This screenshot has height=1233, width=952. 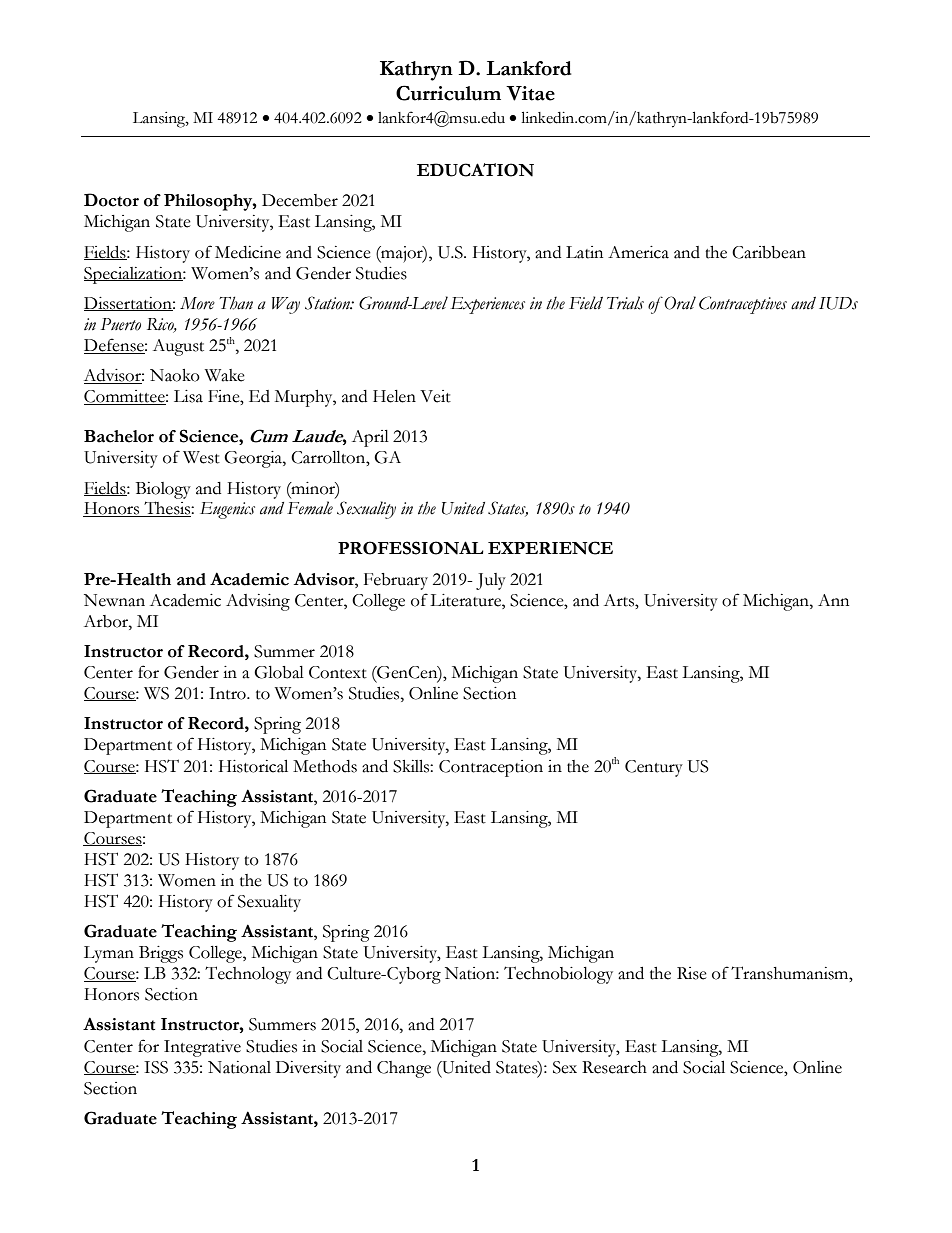 What do you see at coordinates (769, 252) in the screenshot?
I see `Caribbean` at bounding box center [769, 252].
